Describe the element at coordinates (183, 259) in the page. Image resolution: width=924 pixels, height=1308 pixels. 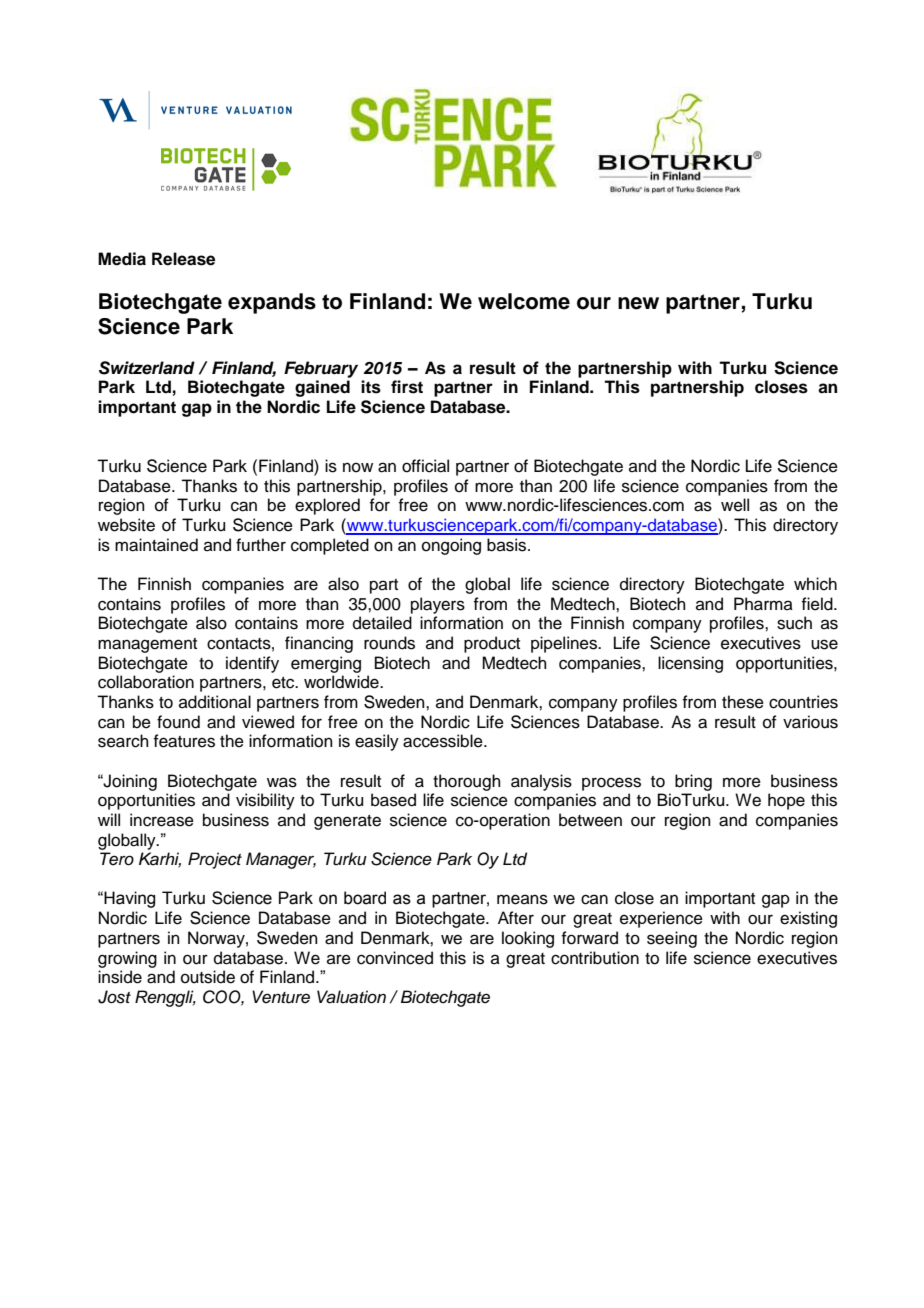
I see `Release` at that location.
